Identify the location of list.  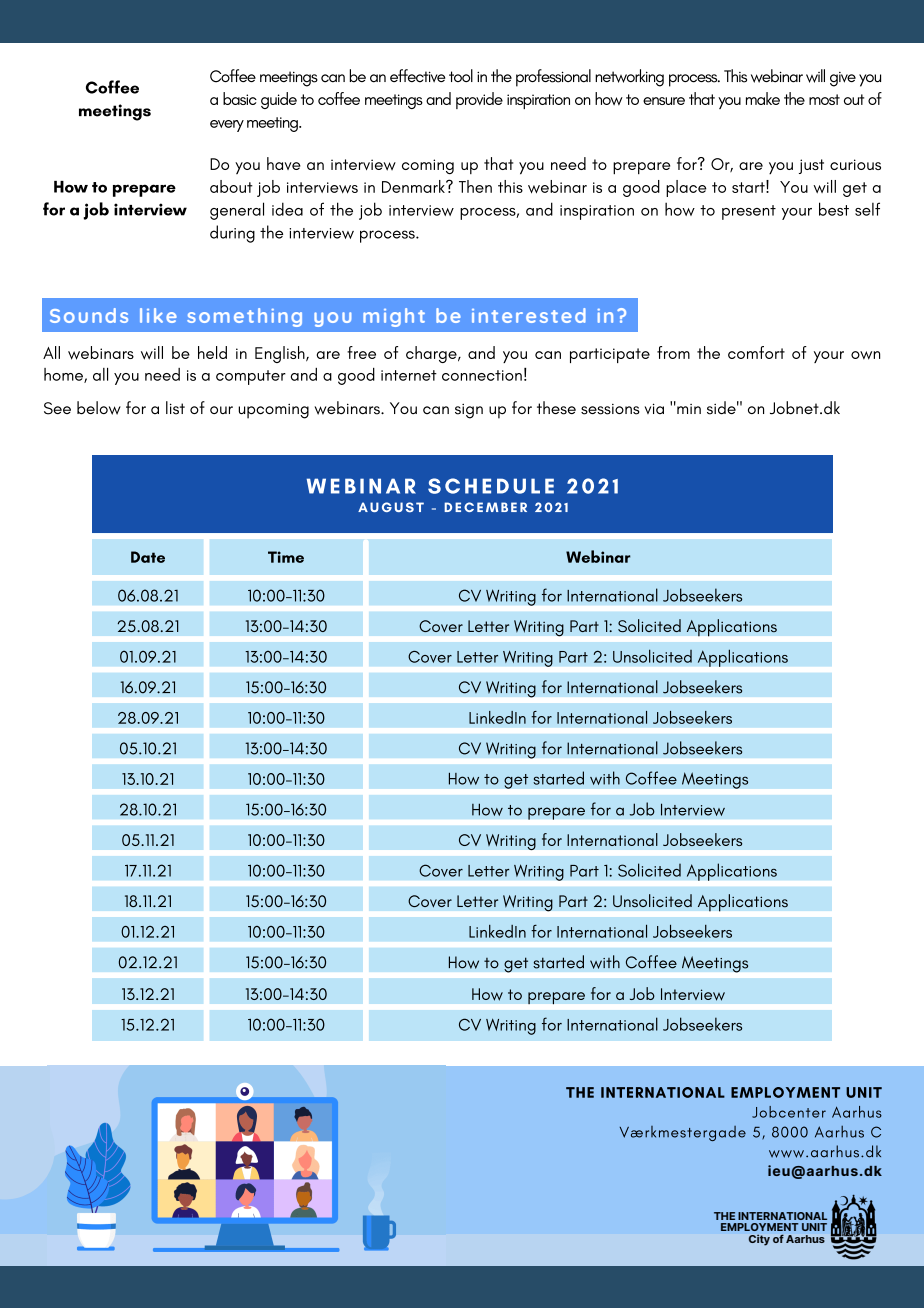
(175, 408).
